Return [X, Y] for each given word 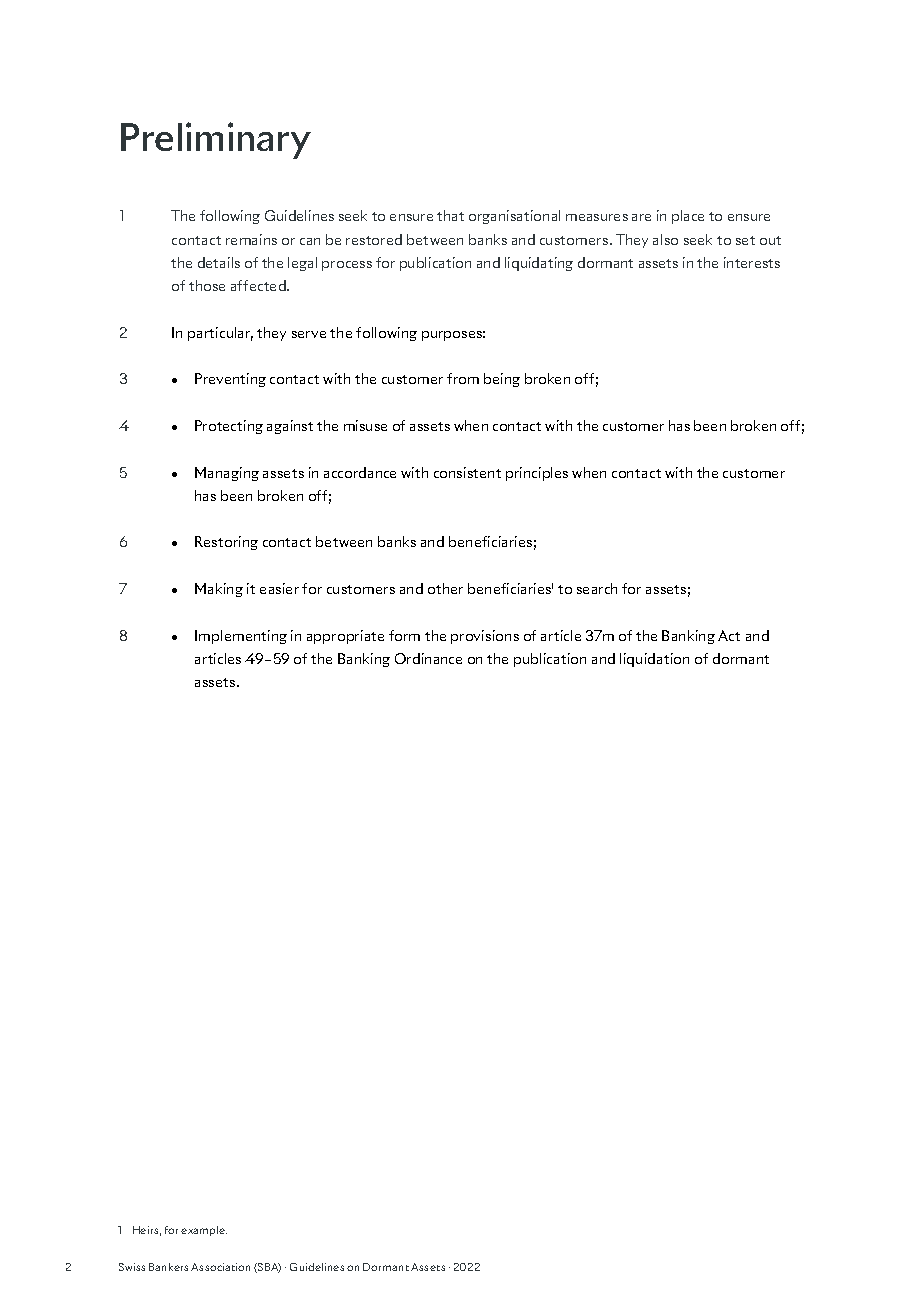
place [688, 217]
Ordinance [428, 658]
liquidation [654, 660]
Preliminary [216, 140]
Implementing [241, 637]
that [450, 215]
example [204, 1231]
